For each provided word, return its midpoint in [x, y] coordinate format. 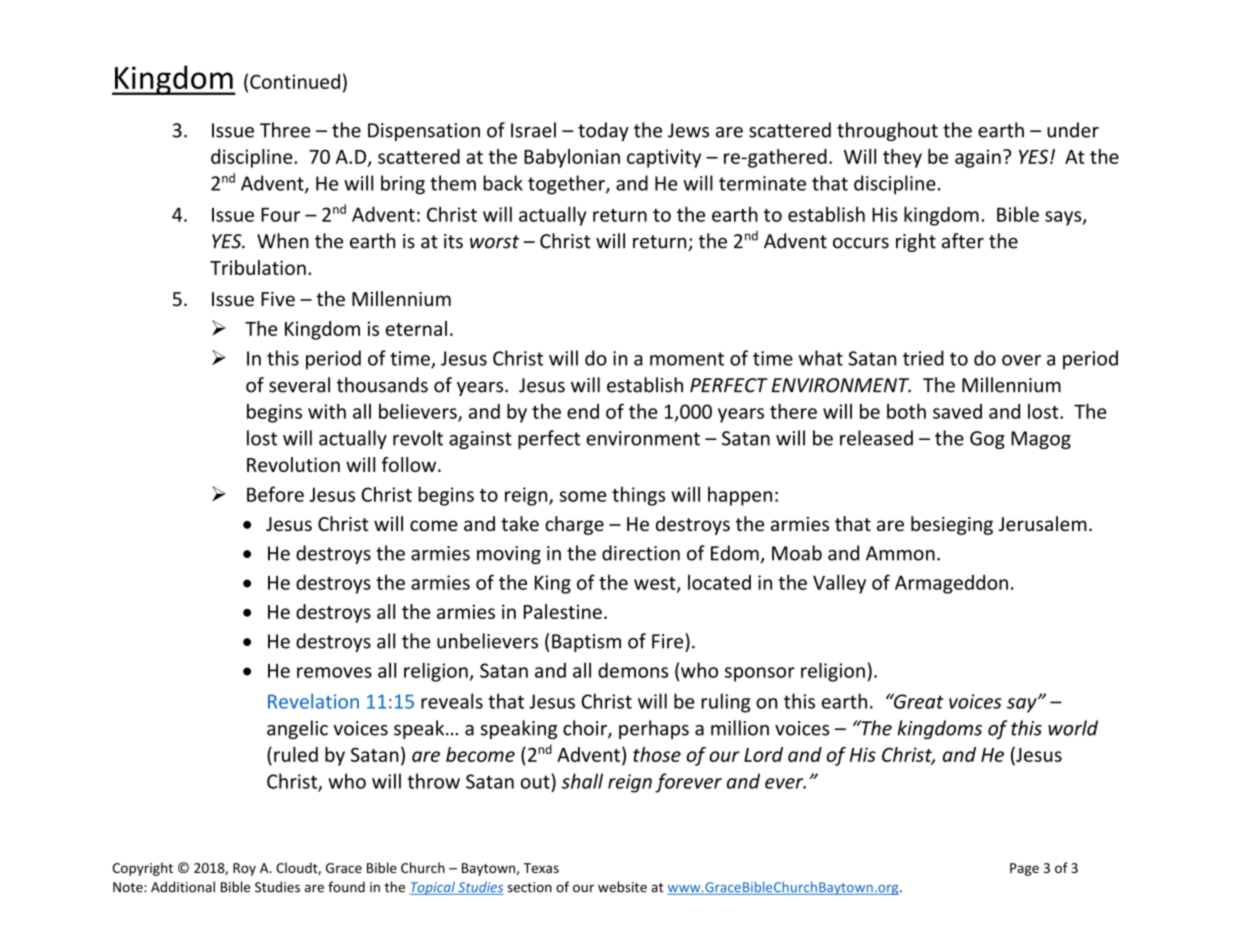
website [622, 887]
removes [334, 672]
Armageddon [951, 584]
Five [278, 299]
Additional [183, 887]
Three [285, 130]
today [603, 131]
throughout [887, 131]
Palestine [563, 611]
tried [923, 358]
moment [687, 359]
